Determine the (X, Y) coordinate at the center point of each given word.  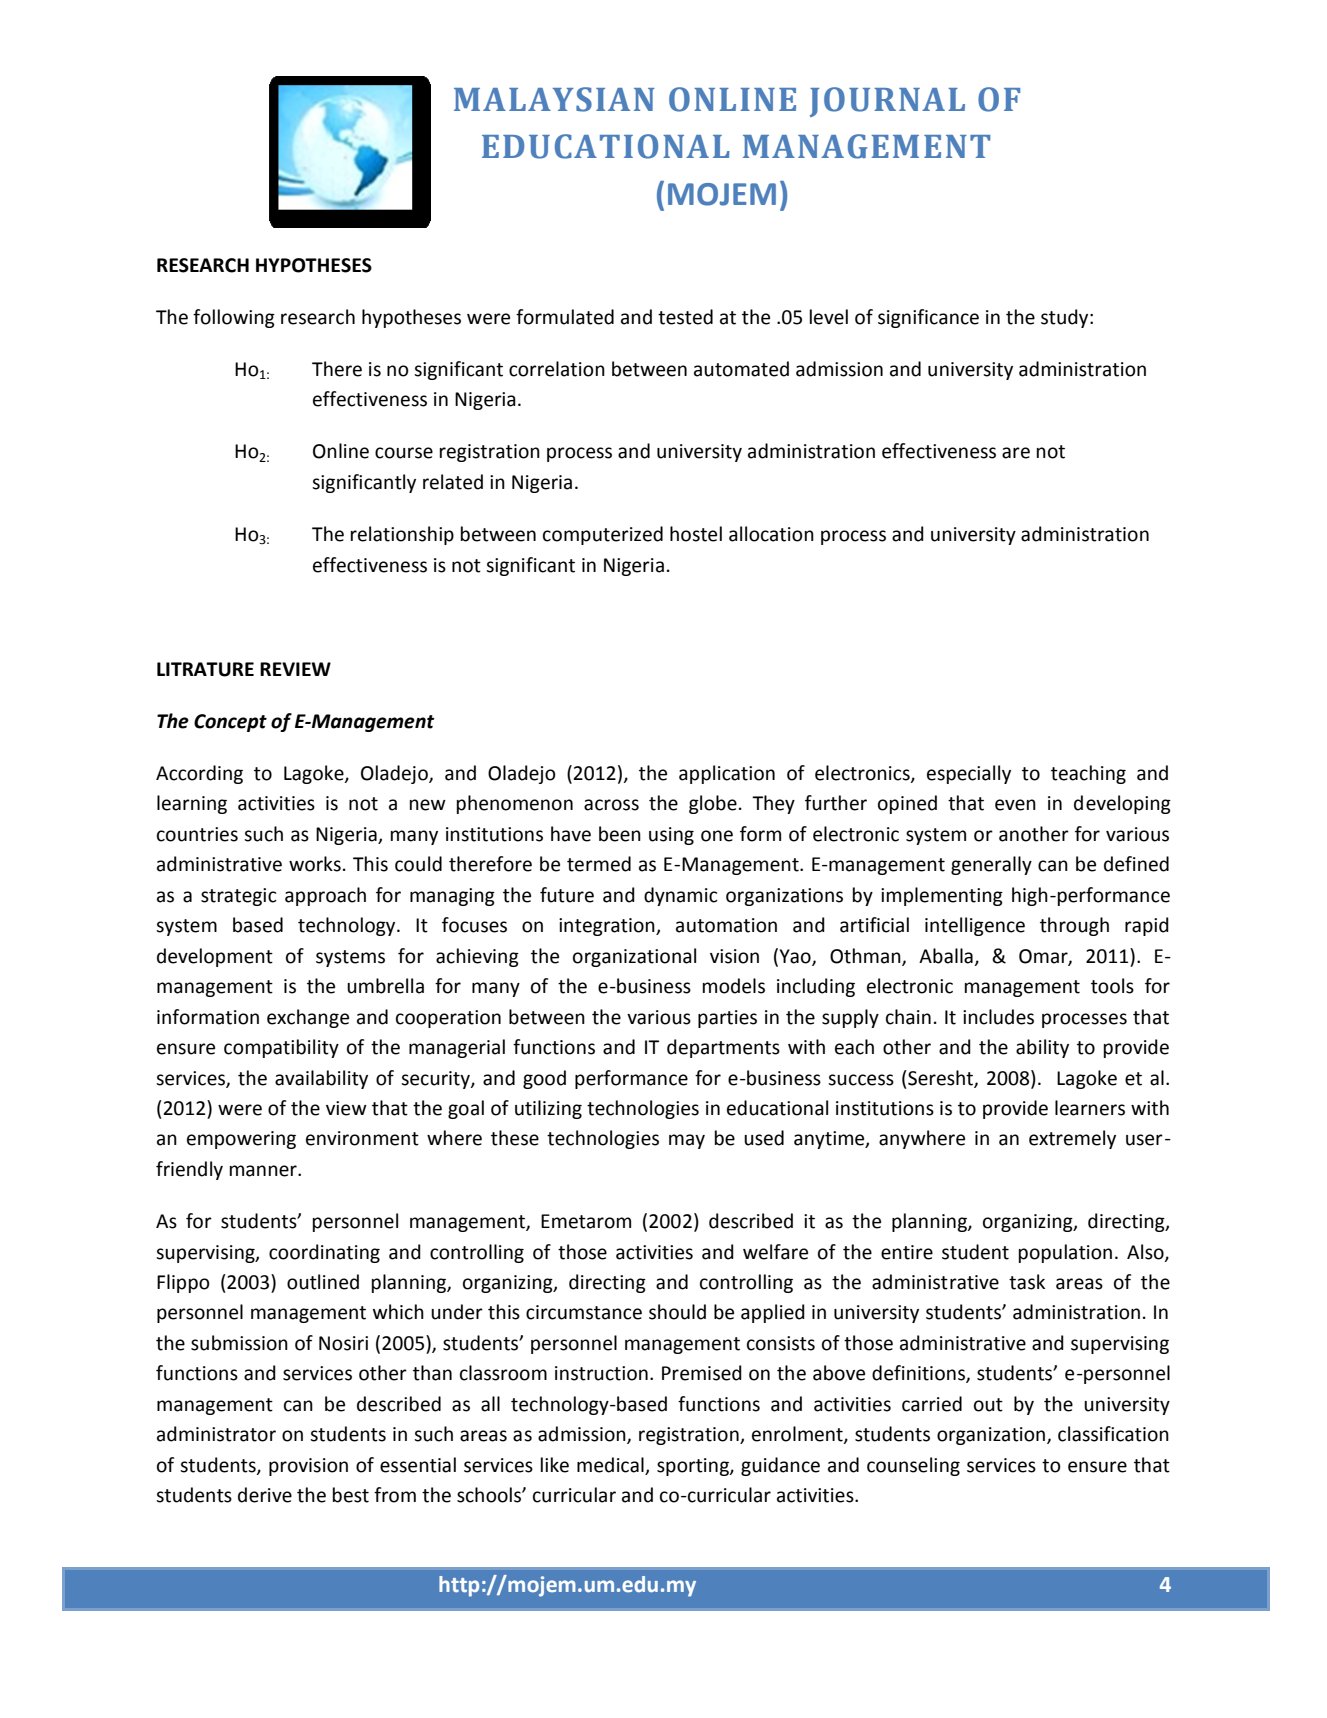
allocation (771, 534)
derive (265, 1495)
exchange (308, 1018)
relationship (402, 535)
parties (727, 1019)
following (234, 318)
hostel (696, 534)
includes (998, 1017)
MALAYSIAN (554, 99)
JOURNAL (887, 102)
